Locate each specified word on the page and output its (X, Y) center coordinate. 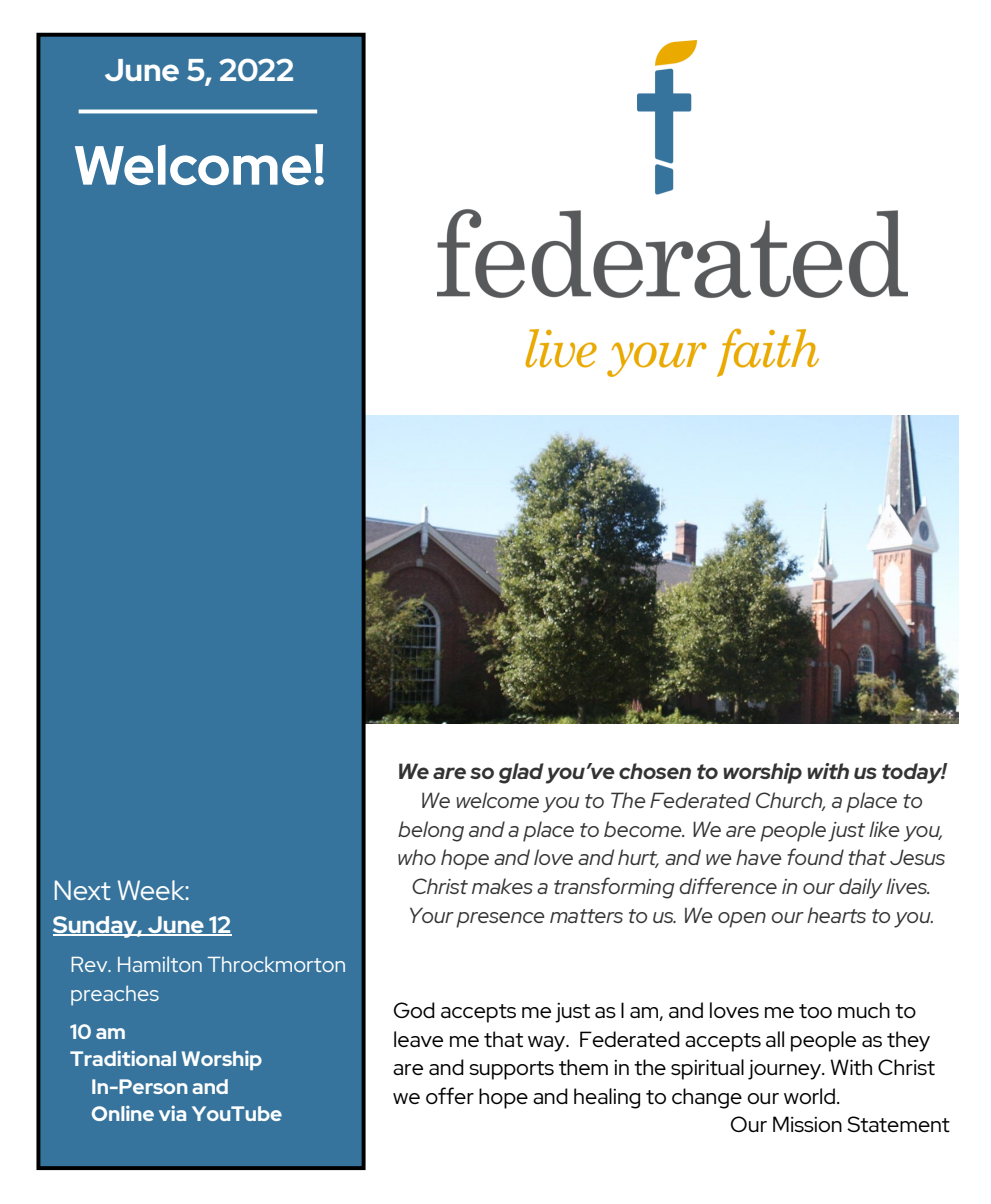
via (172, 1113)
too (815, 1011)
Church (790, 801)
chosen (655, 771)
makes (502, 886)
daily (861, 888)
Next (83, 890)
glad (521, 773)
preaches (115, 995)
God (414, 1010)
